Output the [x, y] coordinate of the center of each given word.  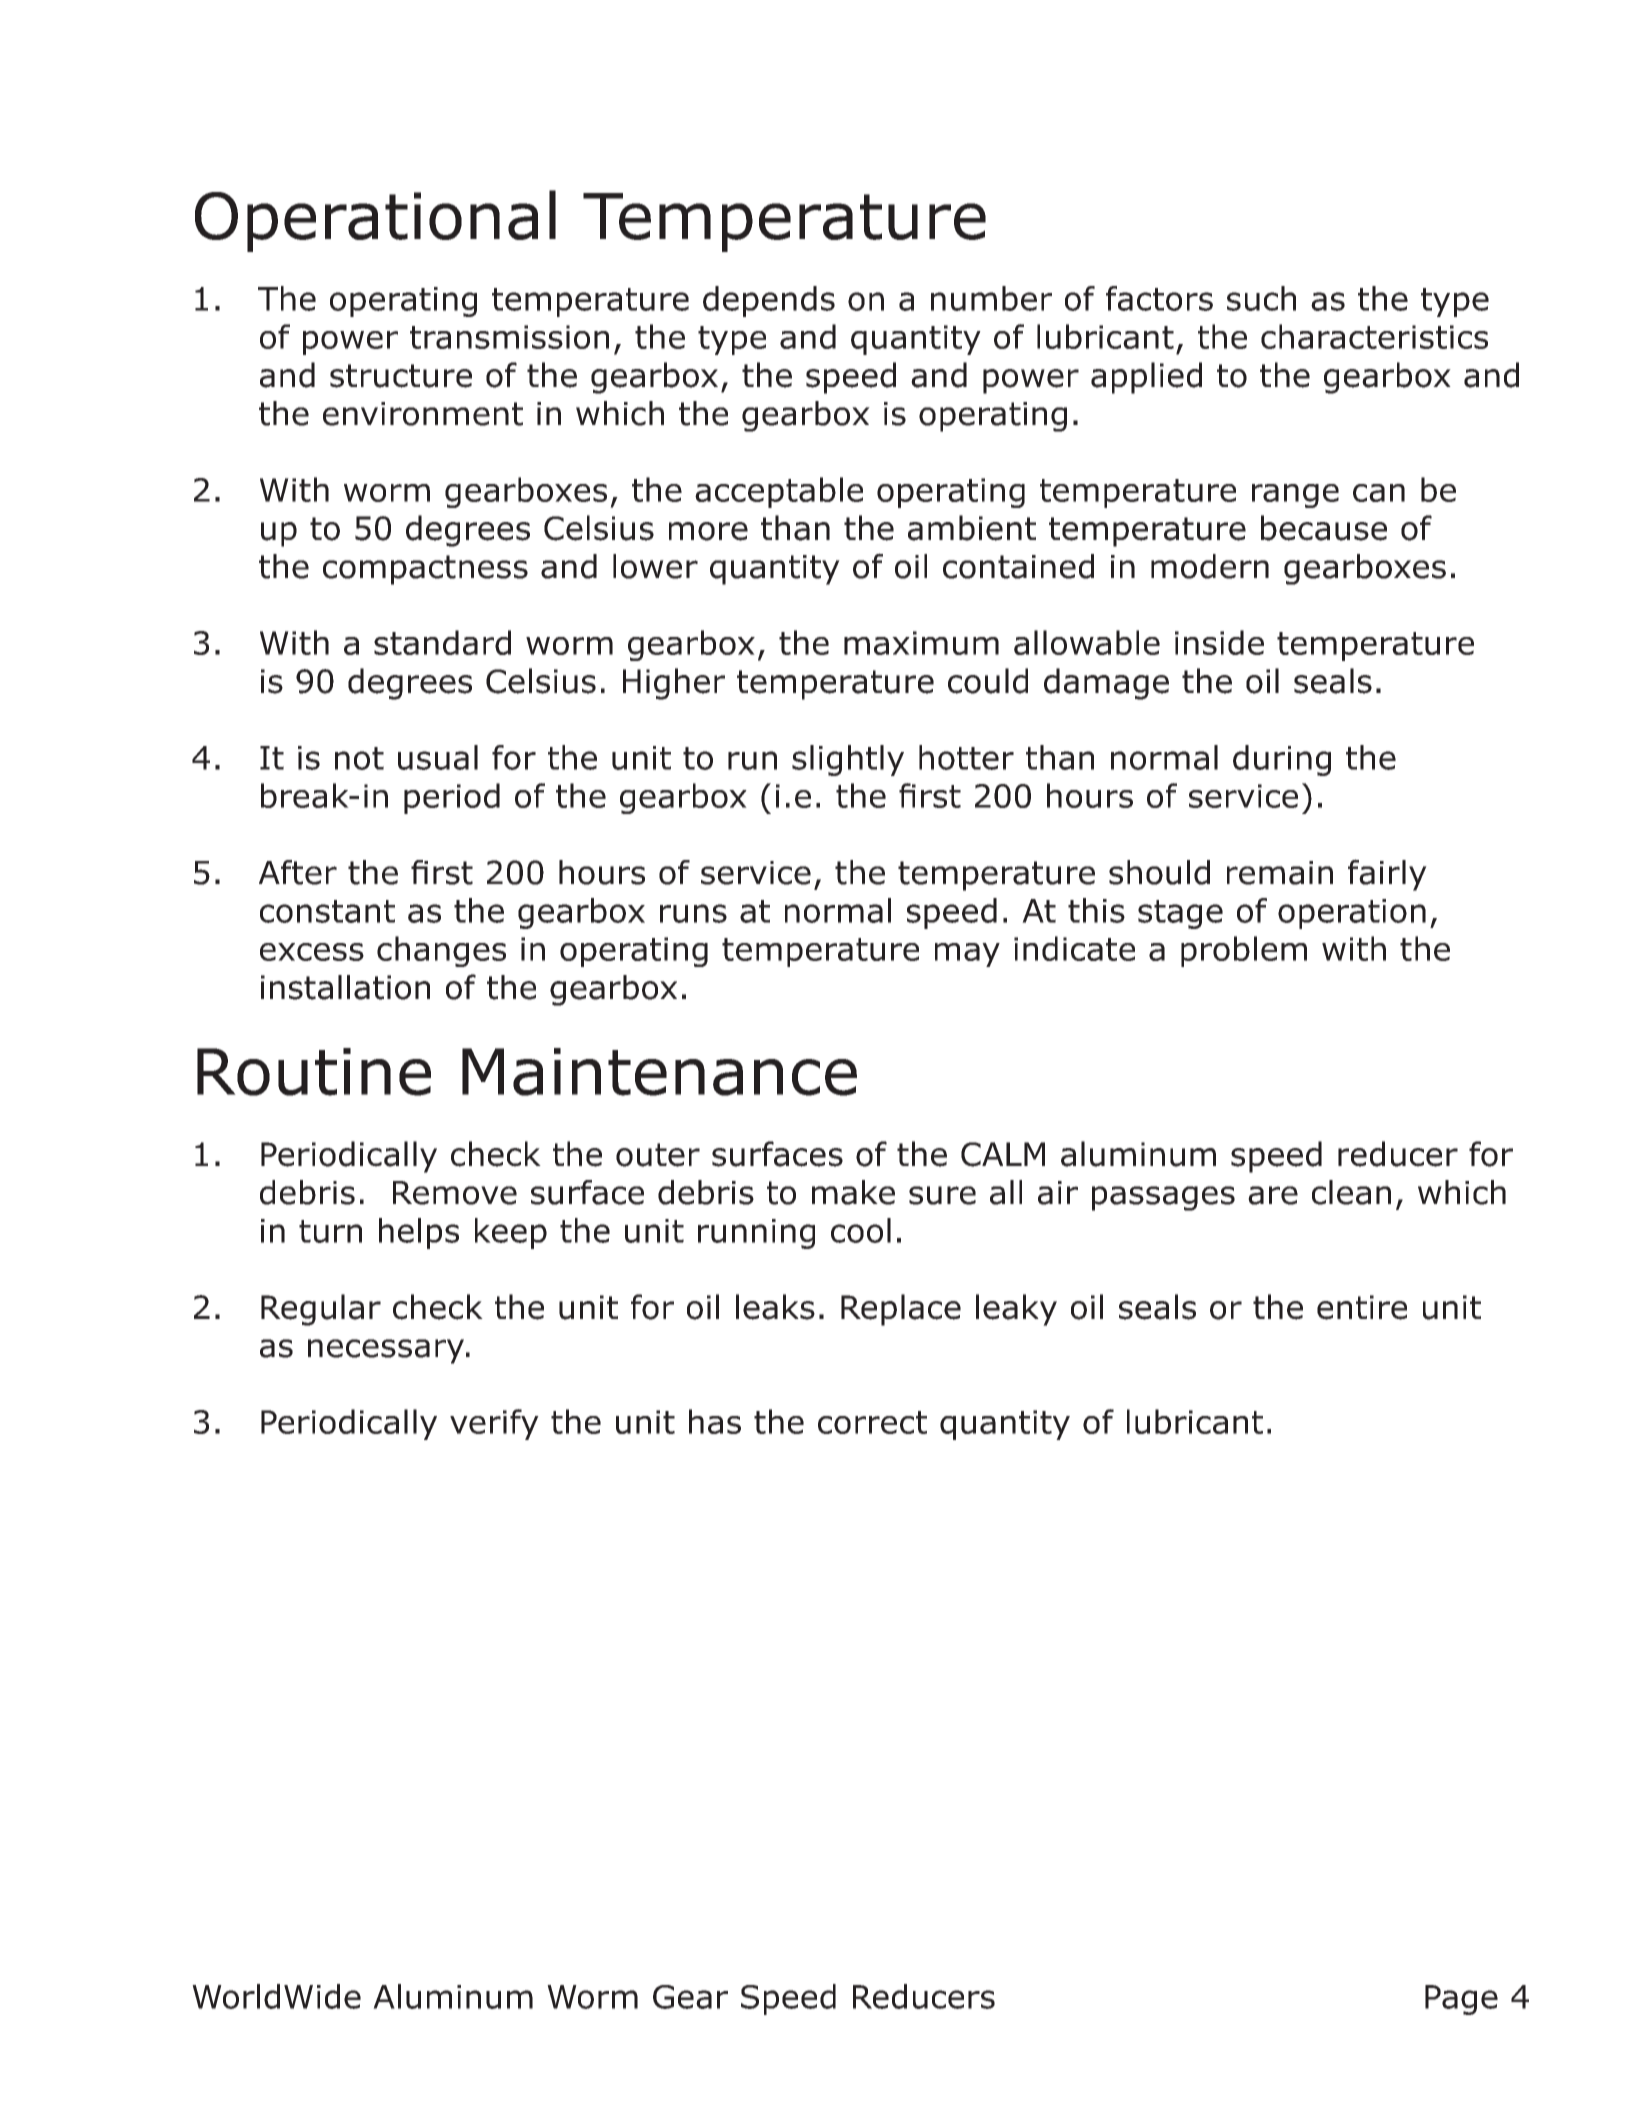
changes [441, 951]
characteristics [1374, 336]
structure [401, 376]
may [967, 955]
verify [494, 1424]
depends [769, 301]
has [715, 1421]
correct [872, 1422]
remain [1280, 873]
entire [1362, 1307]
